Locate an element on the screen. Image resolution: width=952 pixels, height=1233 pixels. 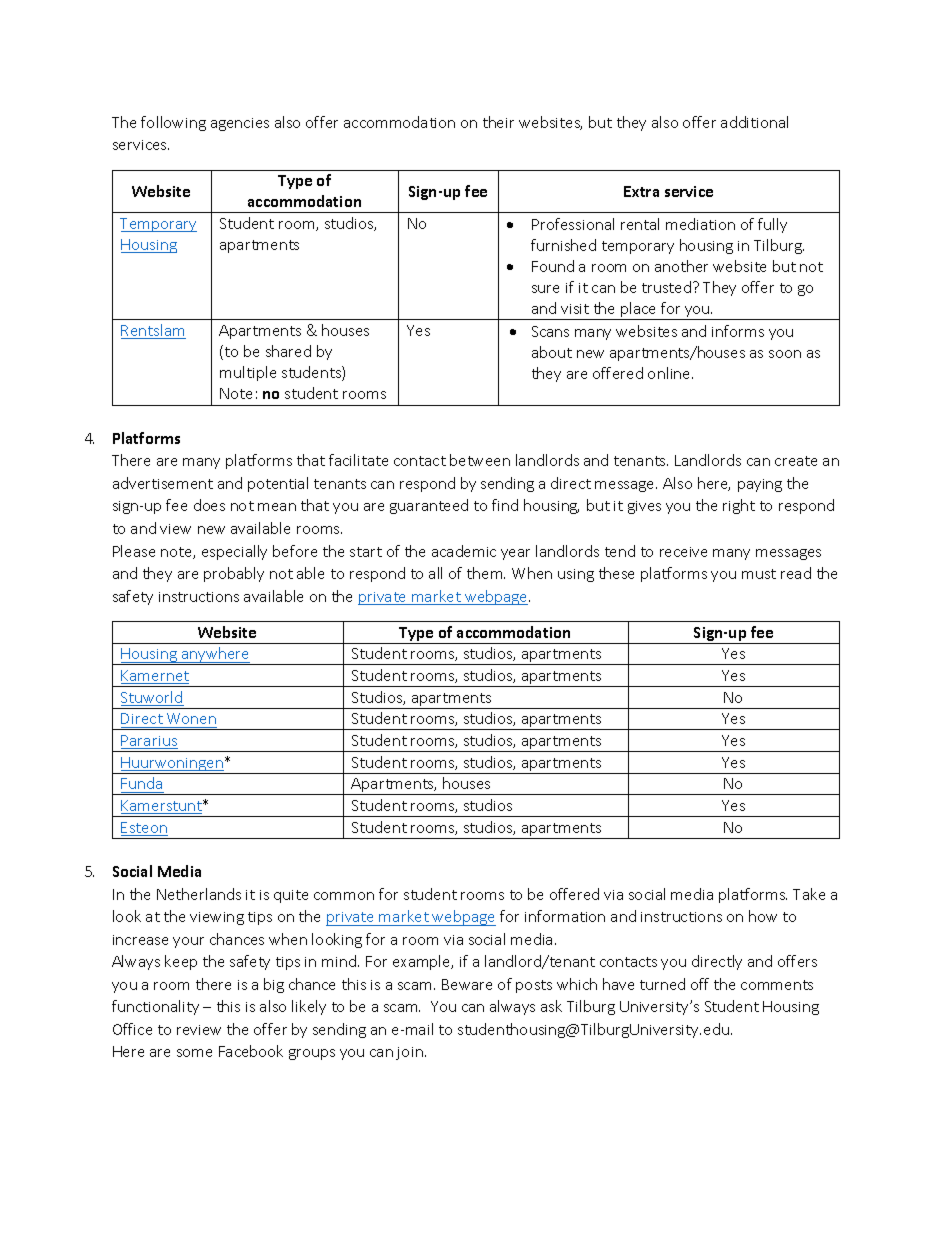
agencies is located at coordinates (240, 124).
